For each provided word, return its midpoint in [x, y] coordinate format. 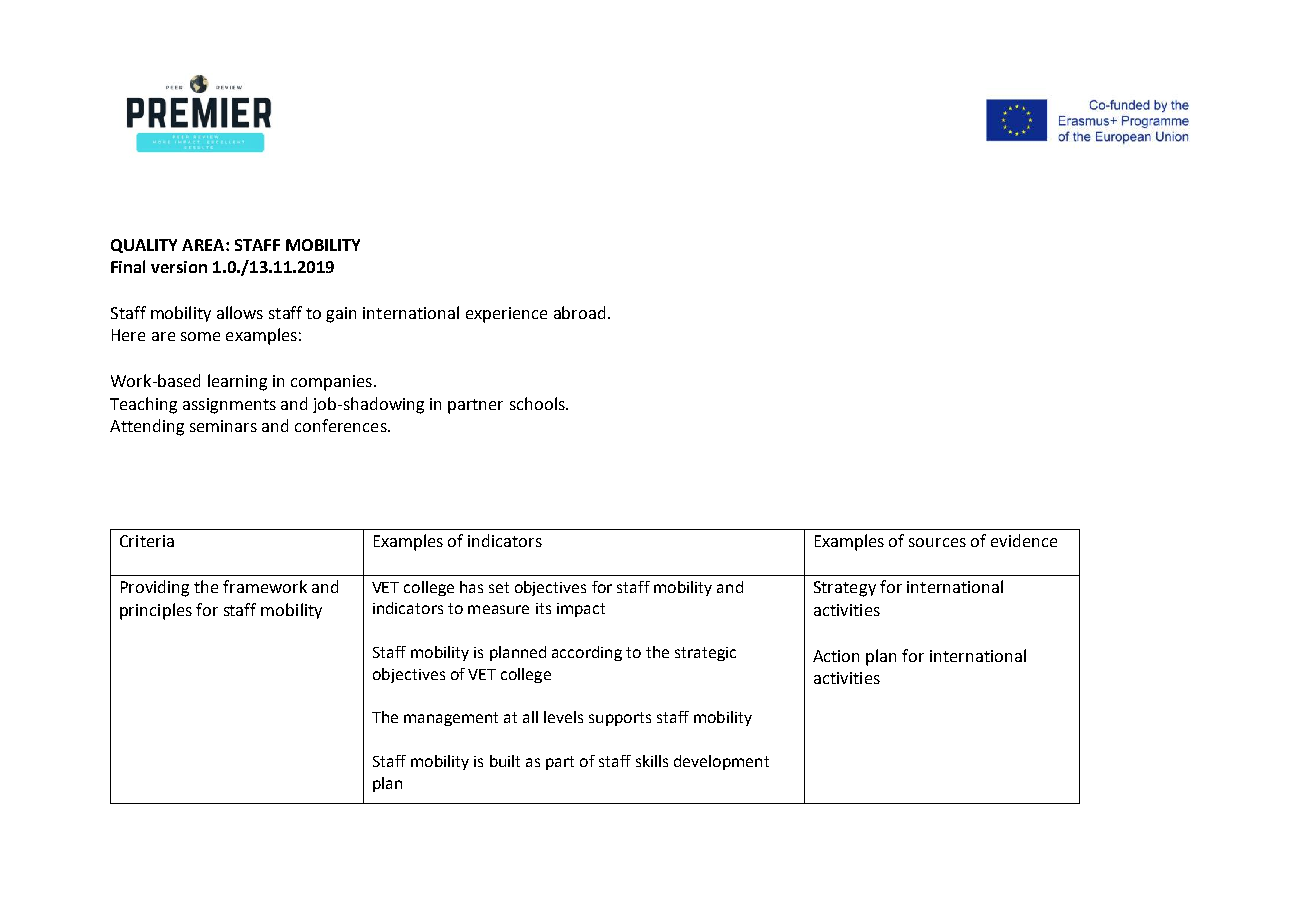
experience [506, 315]
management [451, 719]
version [179, 267]
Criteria [147, 541]
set [499, 587]
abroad [579, 312]
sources [937, 542]
